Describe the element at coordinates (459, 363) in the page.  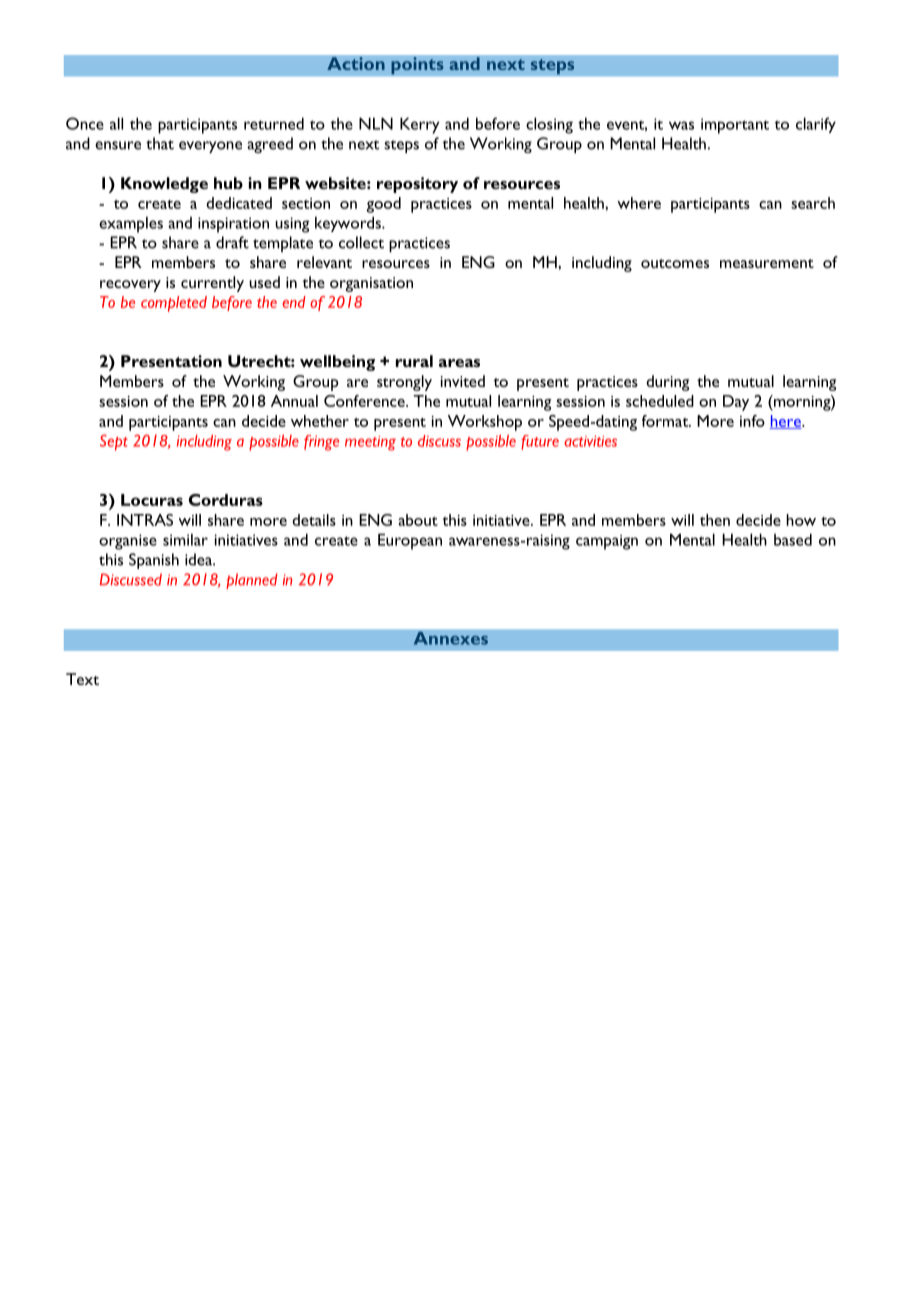
I see `areas` at that location.
